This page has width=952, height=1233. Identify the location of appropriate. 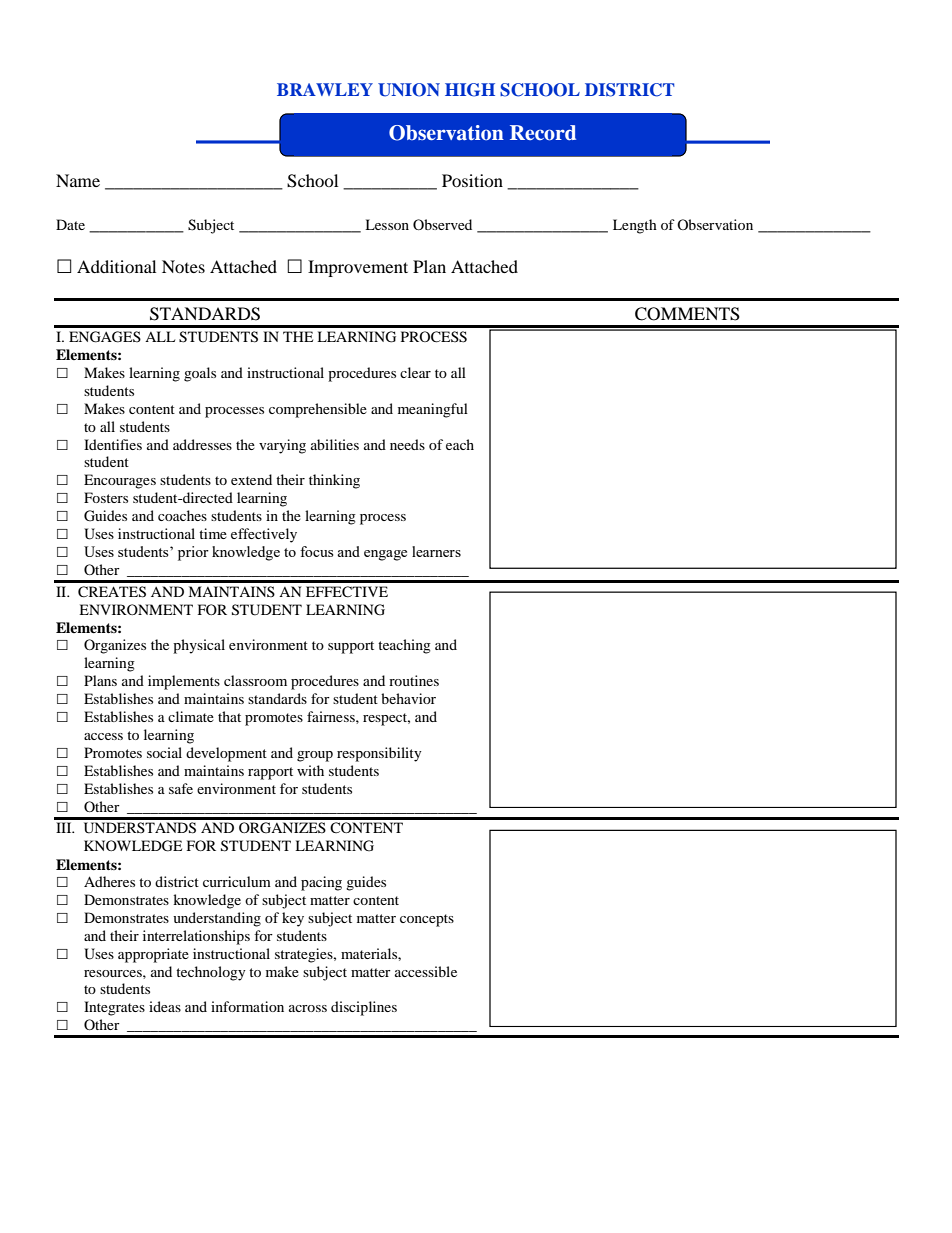
(153, 955).
